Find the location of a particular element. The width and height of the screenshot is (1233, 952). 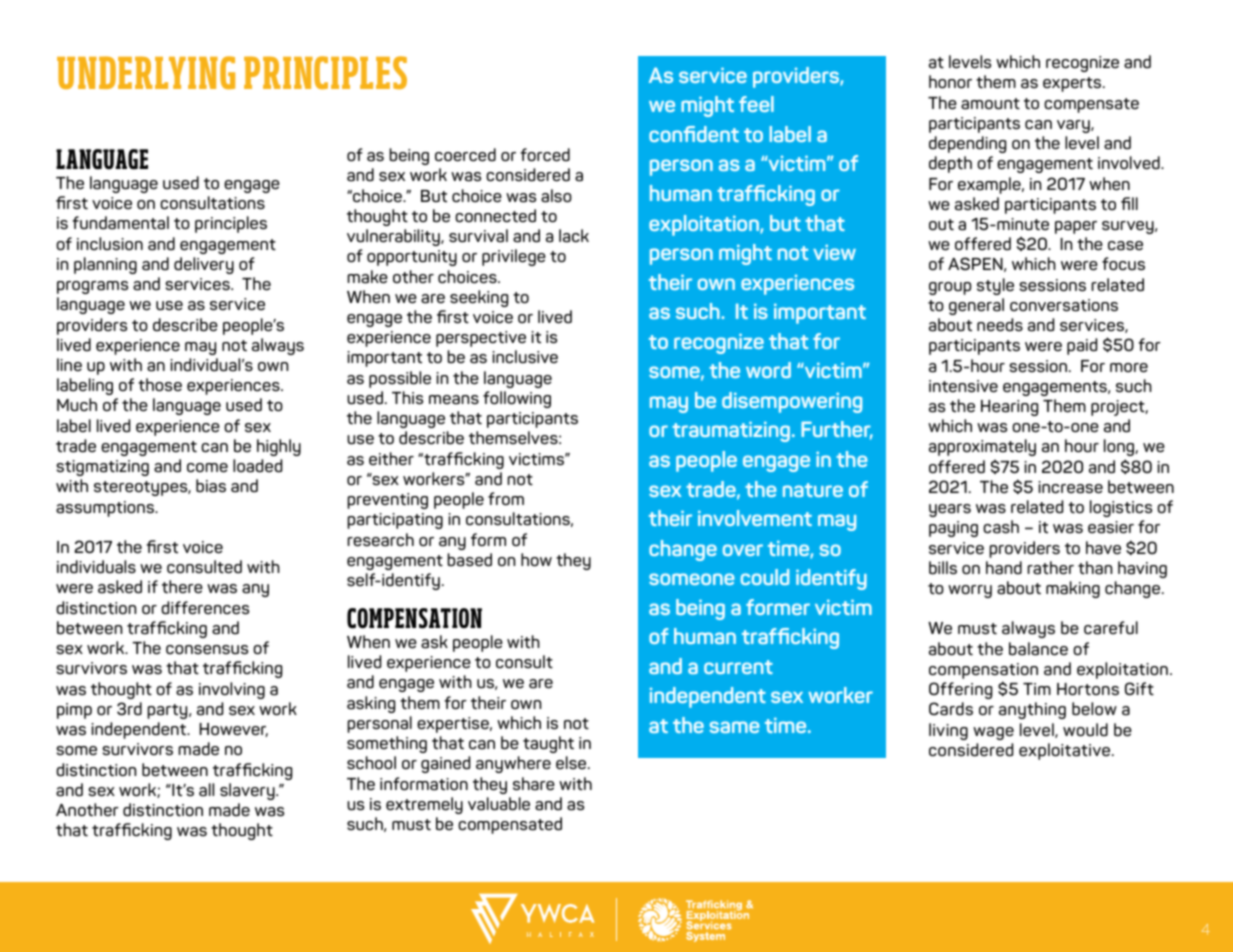

all is located at coordinates (206, 790).
